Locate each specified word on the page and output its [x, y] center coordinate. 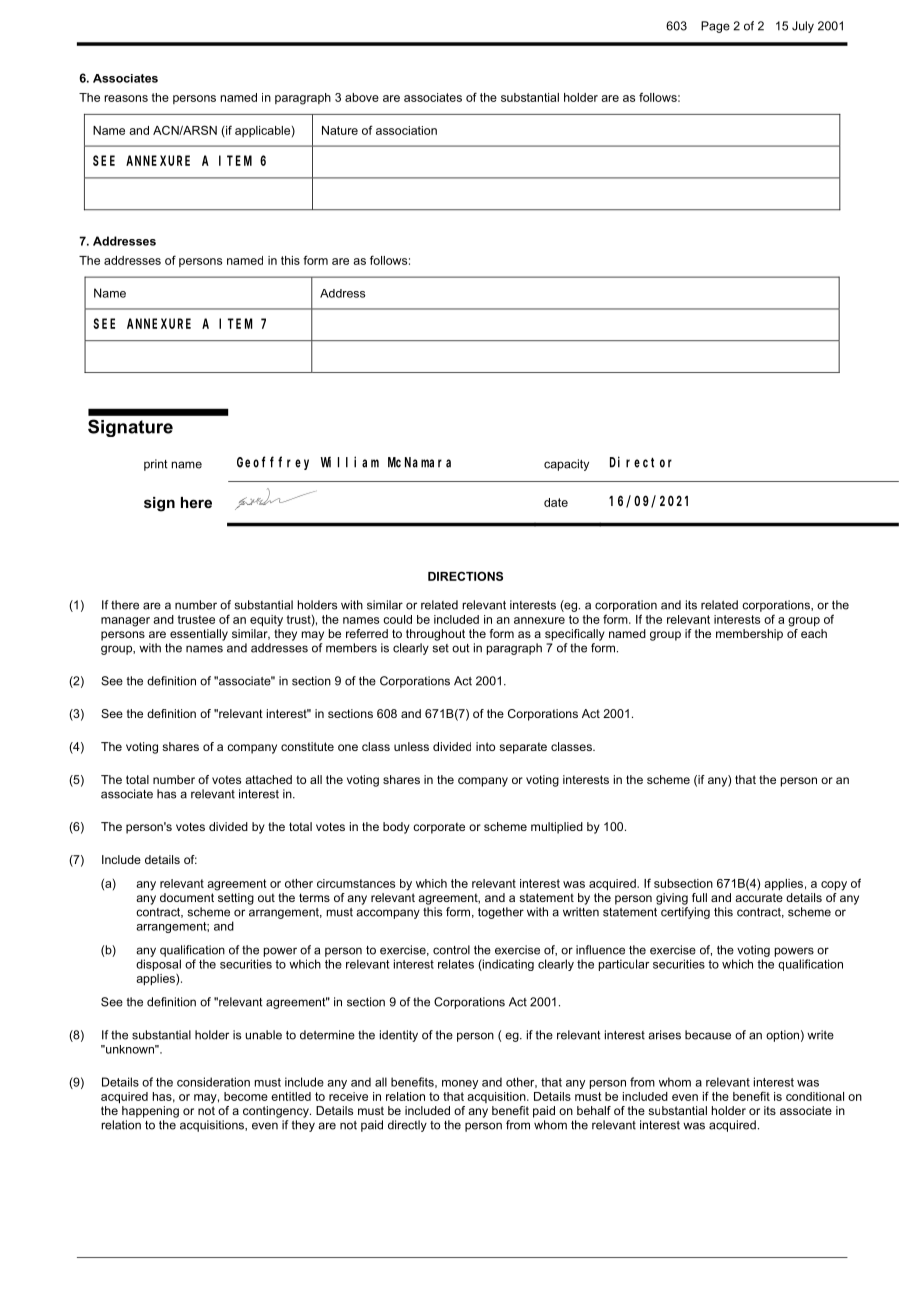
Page [715, 27]
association [406, 130]
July [803, 27]
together [501, 913]
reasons [126, 98]
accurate [759, 897]
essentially [199, 635]
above [362, 97]
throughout [435, 635]
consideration [213, 1082]
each [814, 632]
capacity [566, 465]
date [556, 502]
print [155, 465]
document [187, 897]
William [350, 462]
